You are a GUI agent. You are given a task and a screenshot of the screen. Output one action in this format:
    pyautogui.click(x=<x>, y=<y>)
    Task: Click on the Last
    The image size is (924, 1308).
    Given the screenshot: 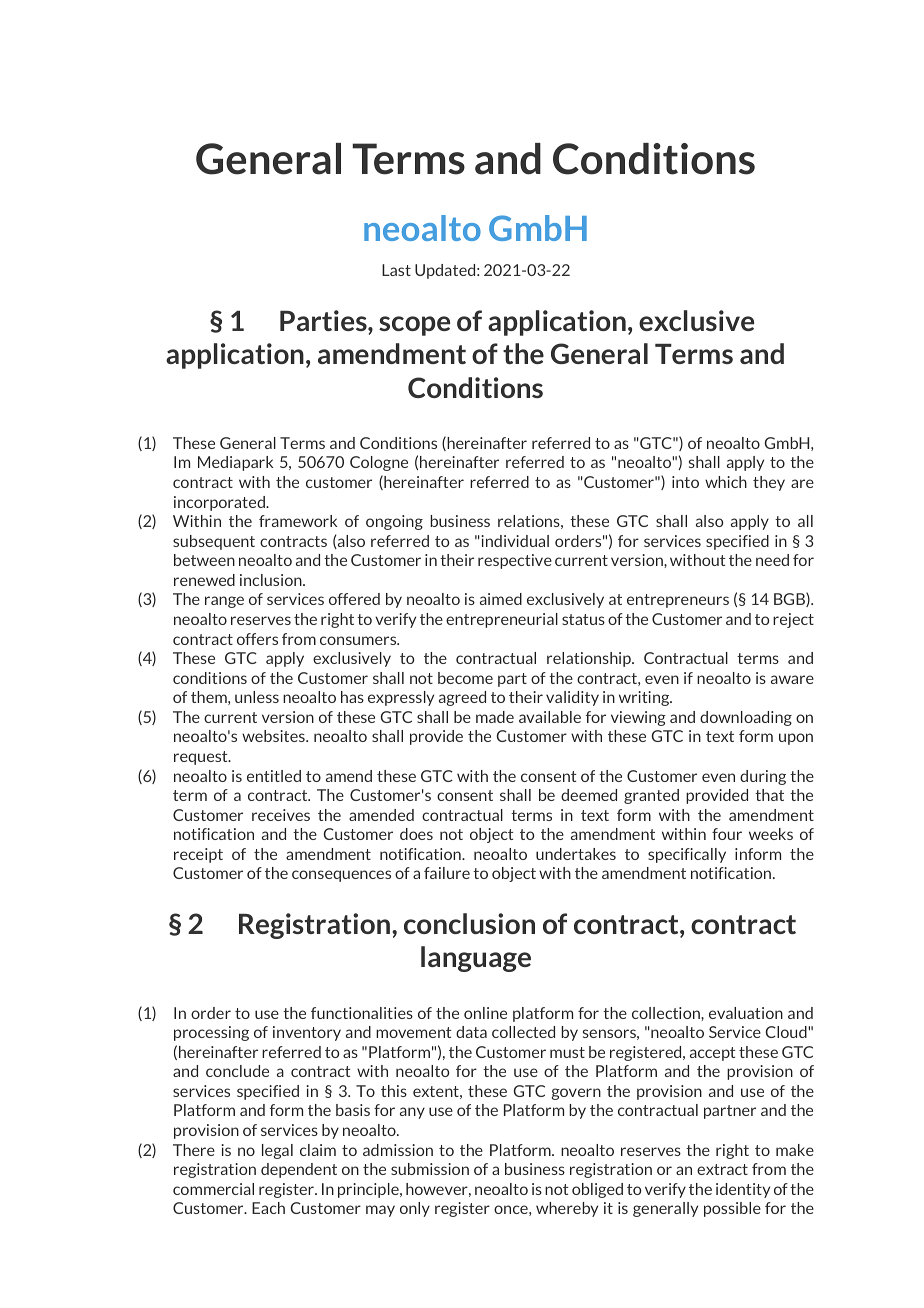 What is the action you would take?
    pyautogui.click(x=396, y=270)
